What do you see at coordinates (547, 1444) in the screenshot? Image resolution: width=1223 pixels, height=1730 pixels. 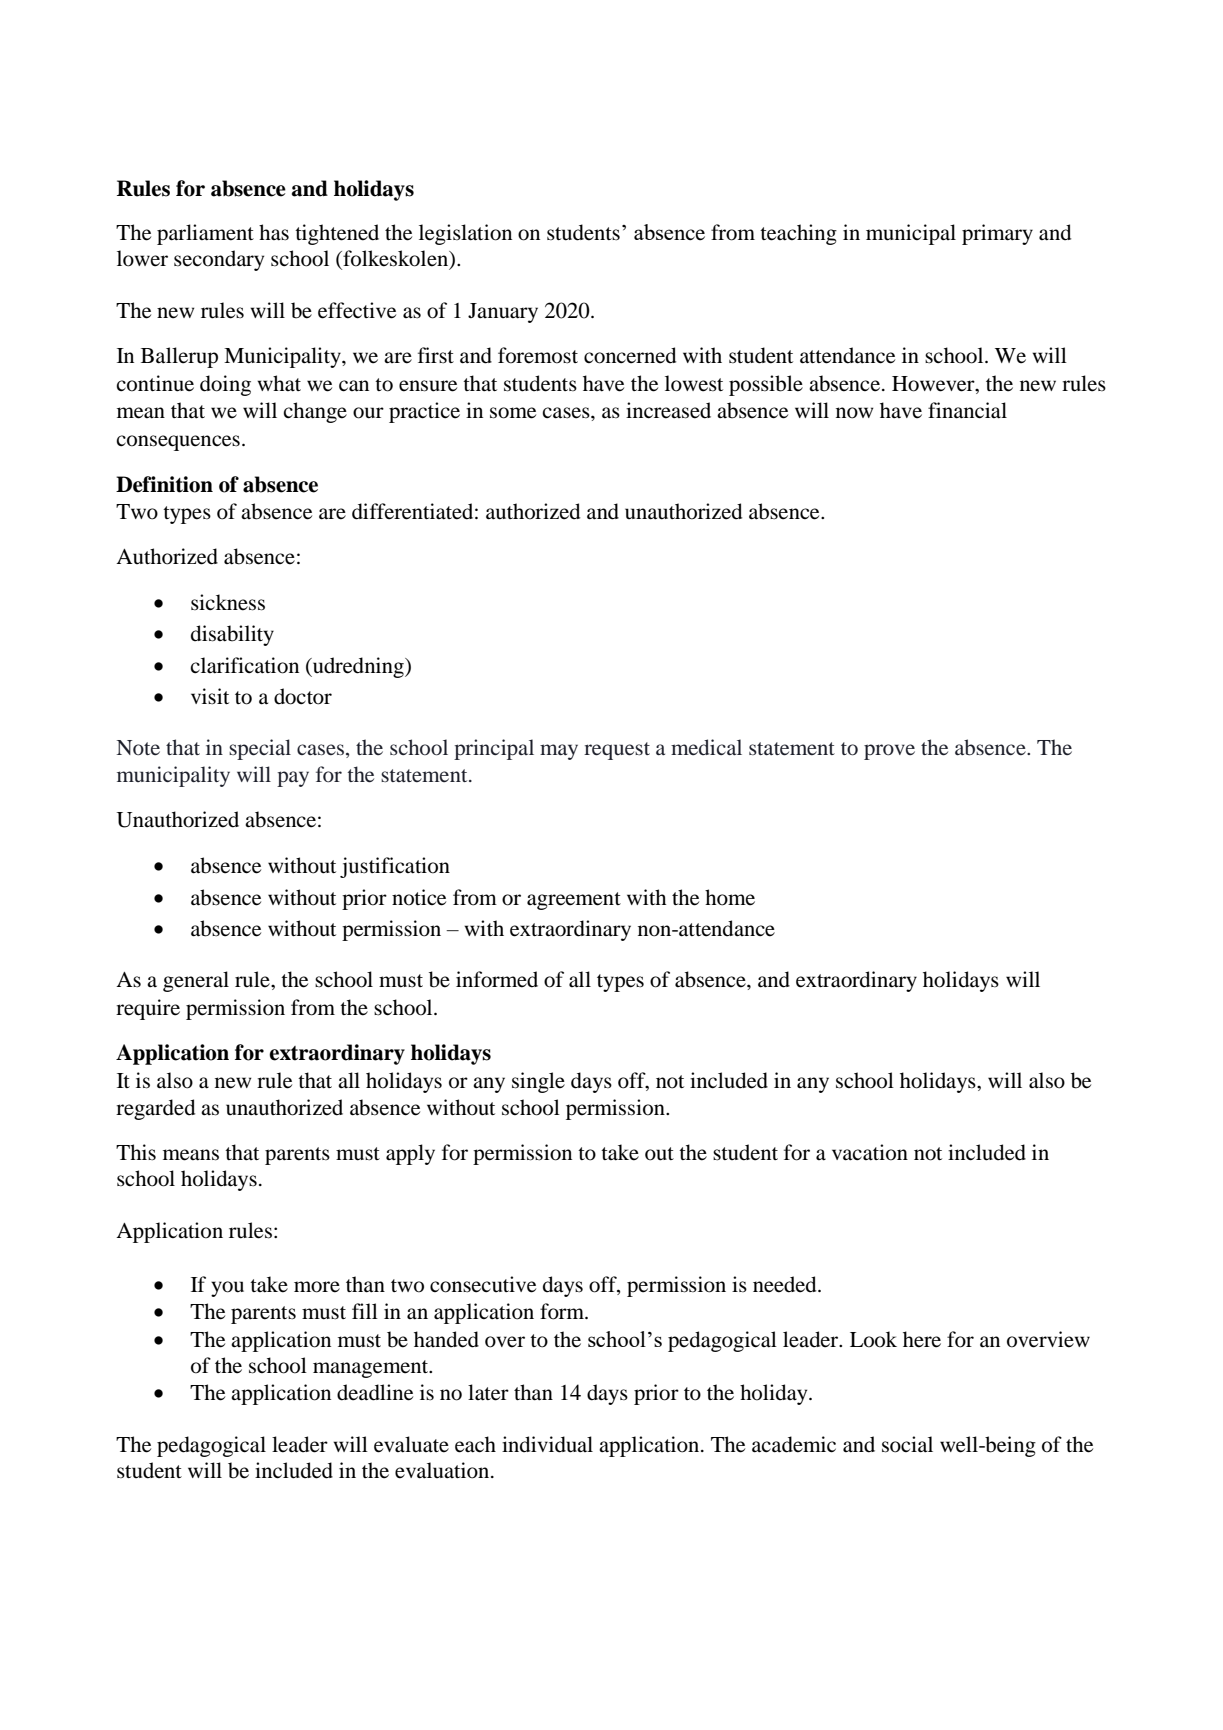 I see `individual` at bounding box center [547, 1444].
